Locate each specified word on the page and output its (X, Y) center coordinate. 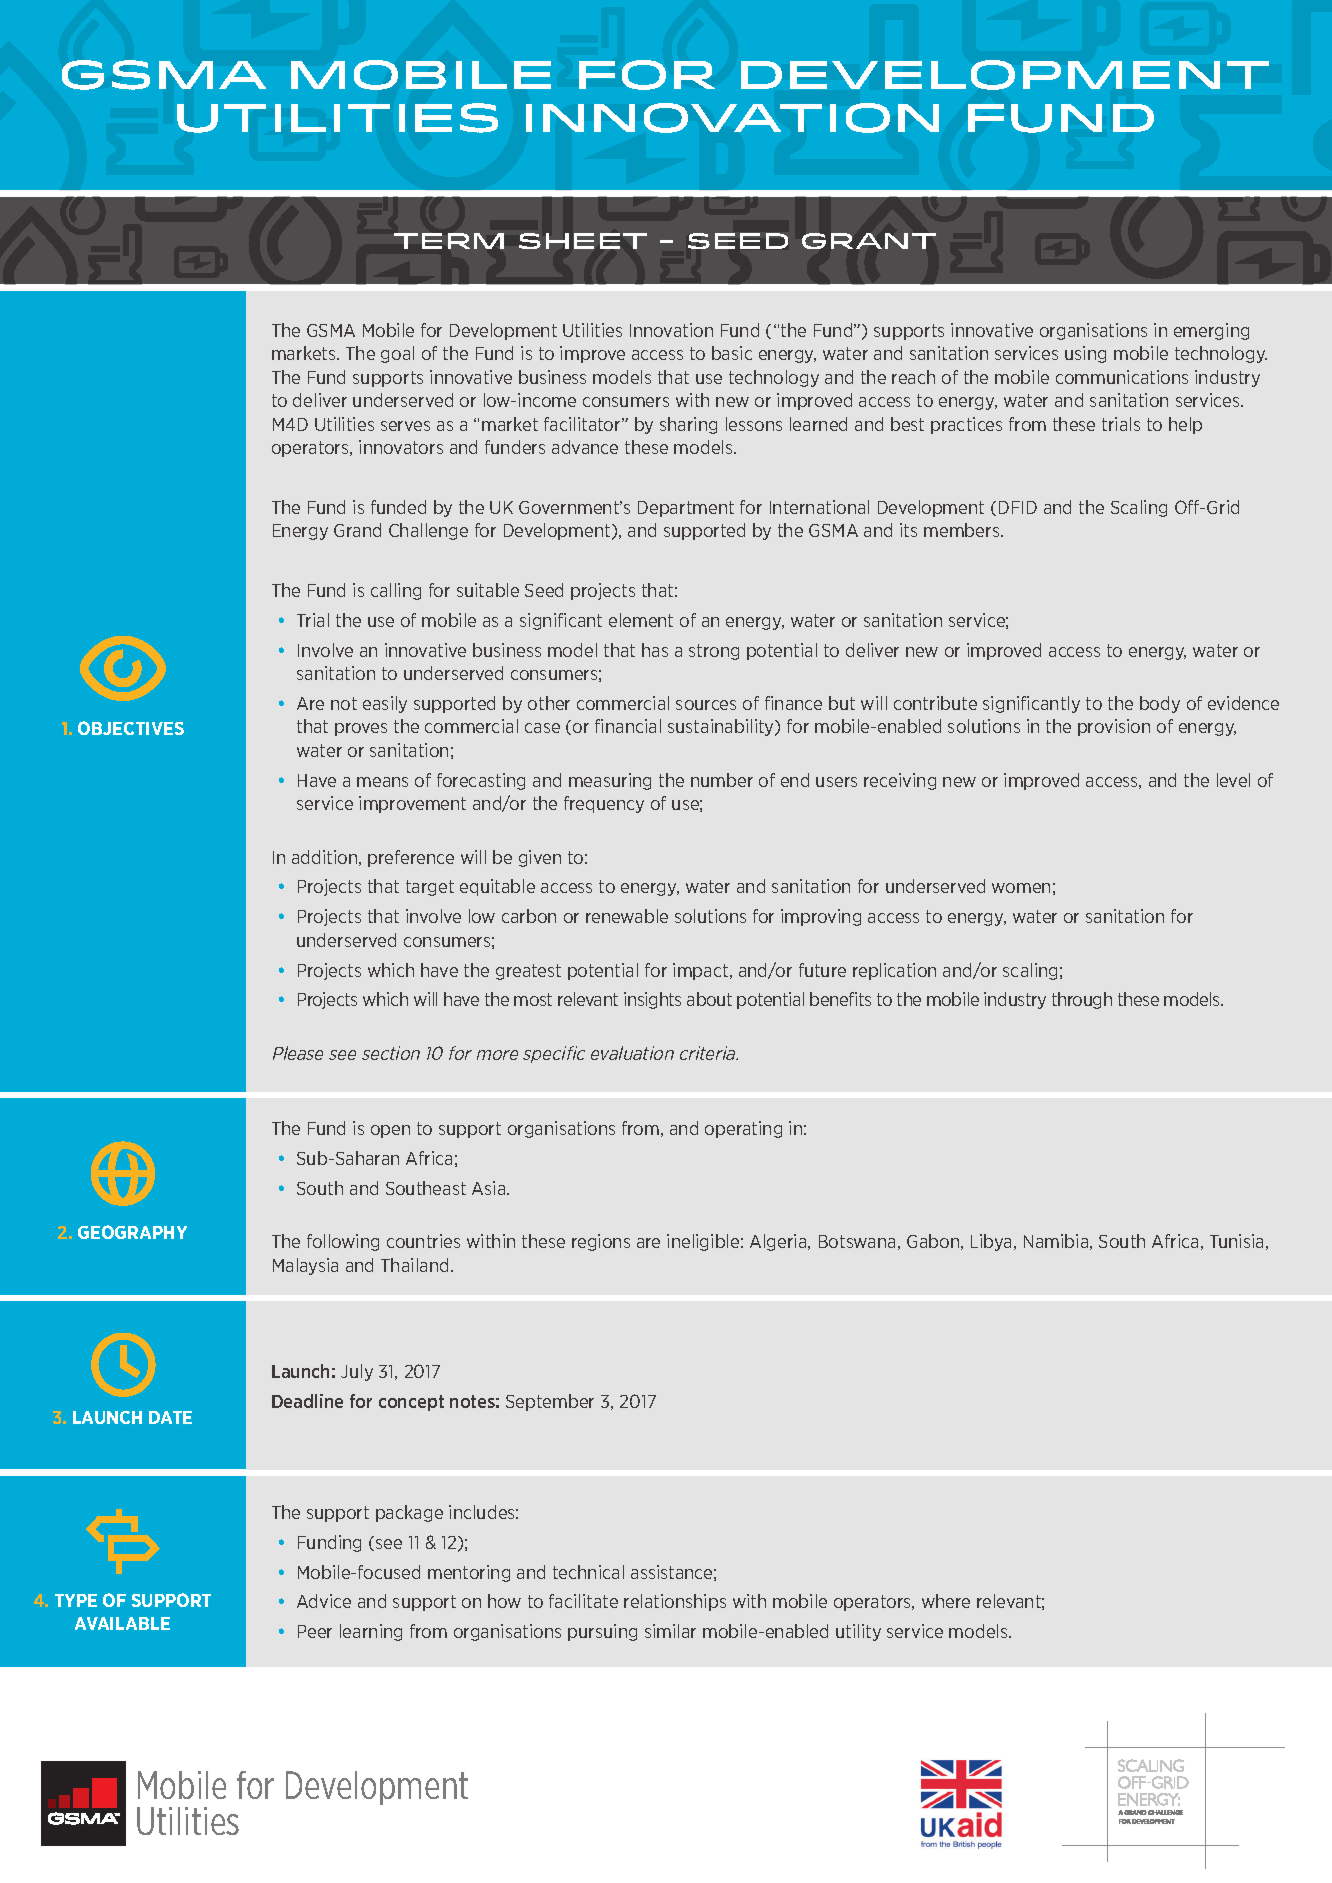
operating (743, 1129)
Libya (991, 1242)
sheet (583, 241)
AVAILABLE (122, 1623)
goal (397, 354)
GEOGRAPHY (132, 1232)
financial (628, 726)
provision (1114, 727)
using (1085, 354)
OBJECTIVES (131, 728)
